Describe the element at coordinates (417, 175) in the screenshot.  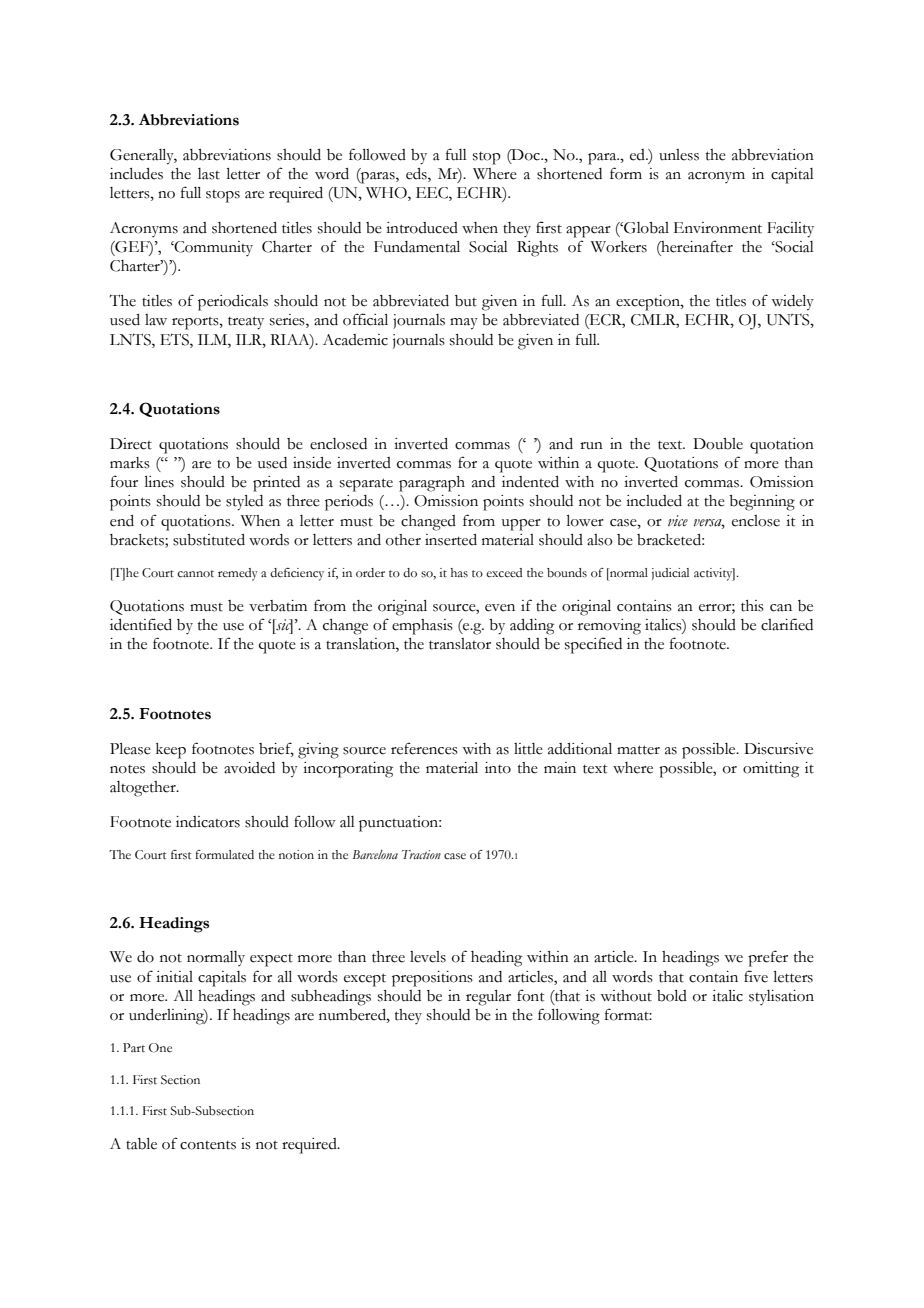
I see `eds` at that location.
